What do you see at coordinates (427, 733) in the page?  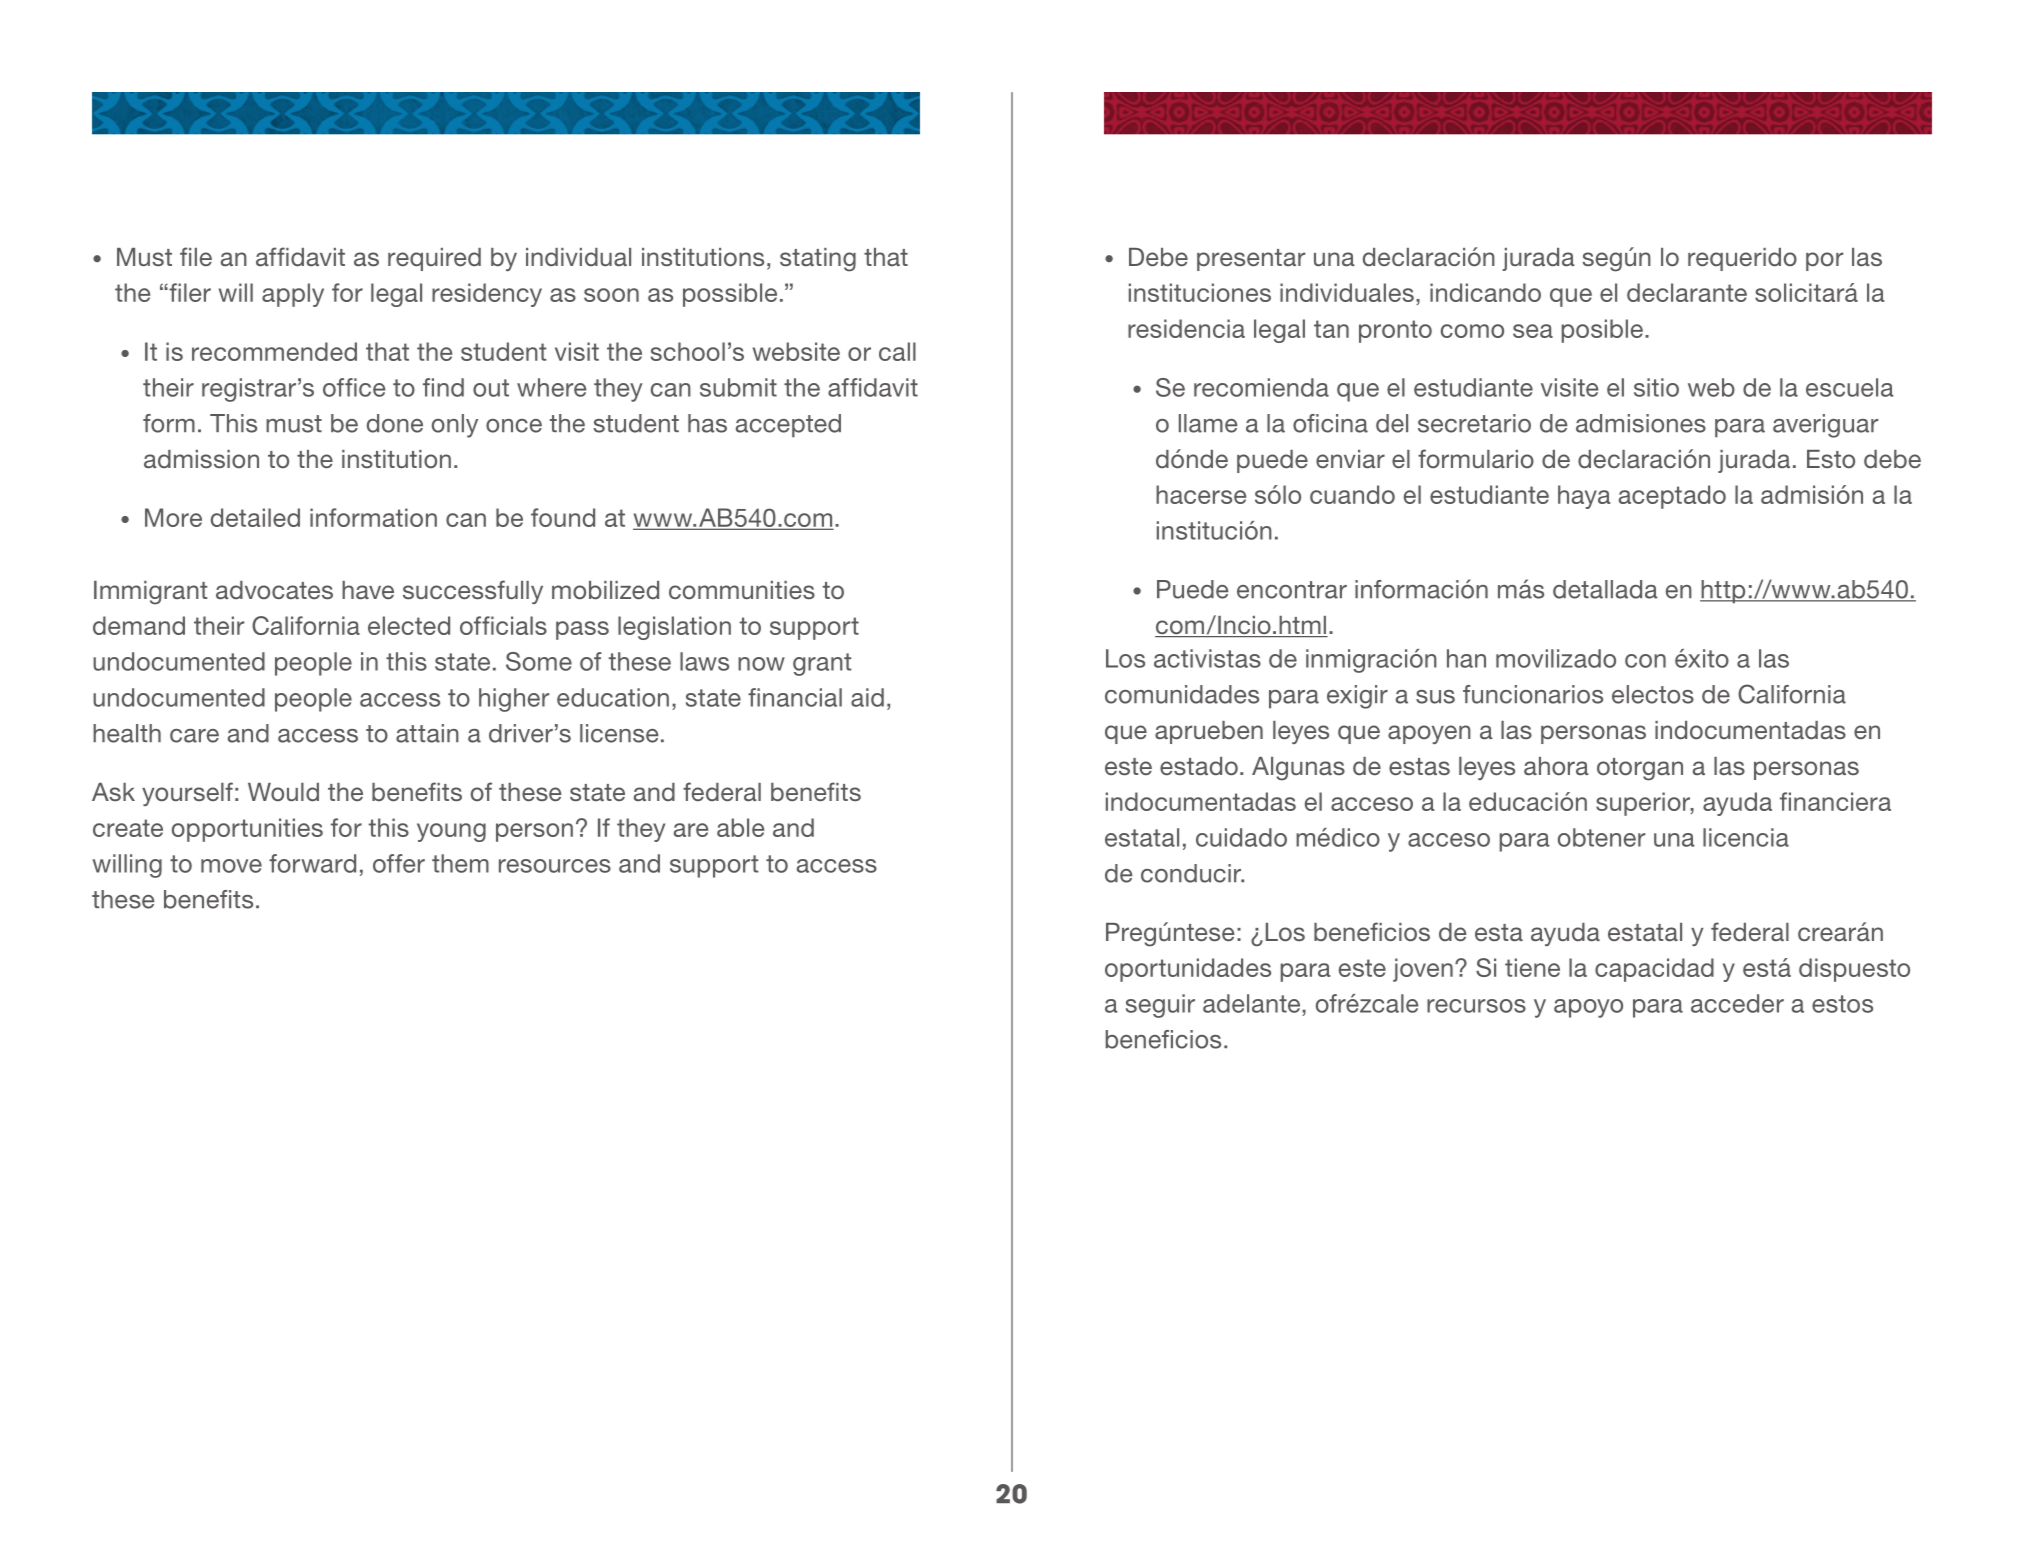 I see `attain` at bounding box center [427, 733].
